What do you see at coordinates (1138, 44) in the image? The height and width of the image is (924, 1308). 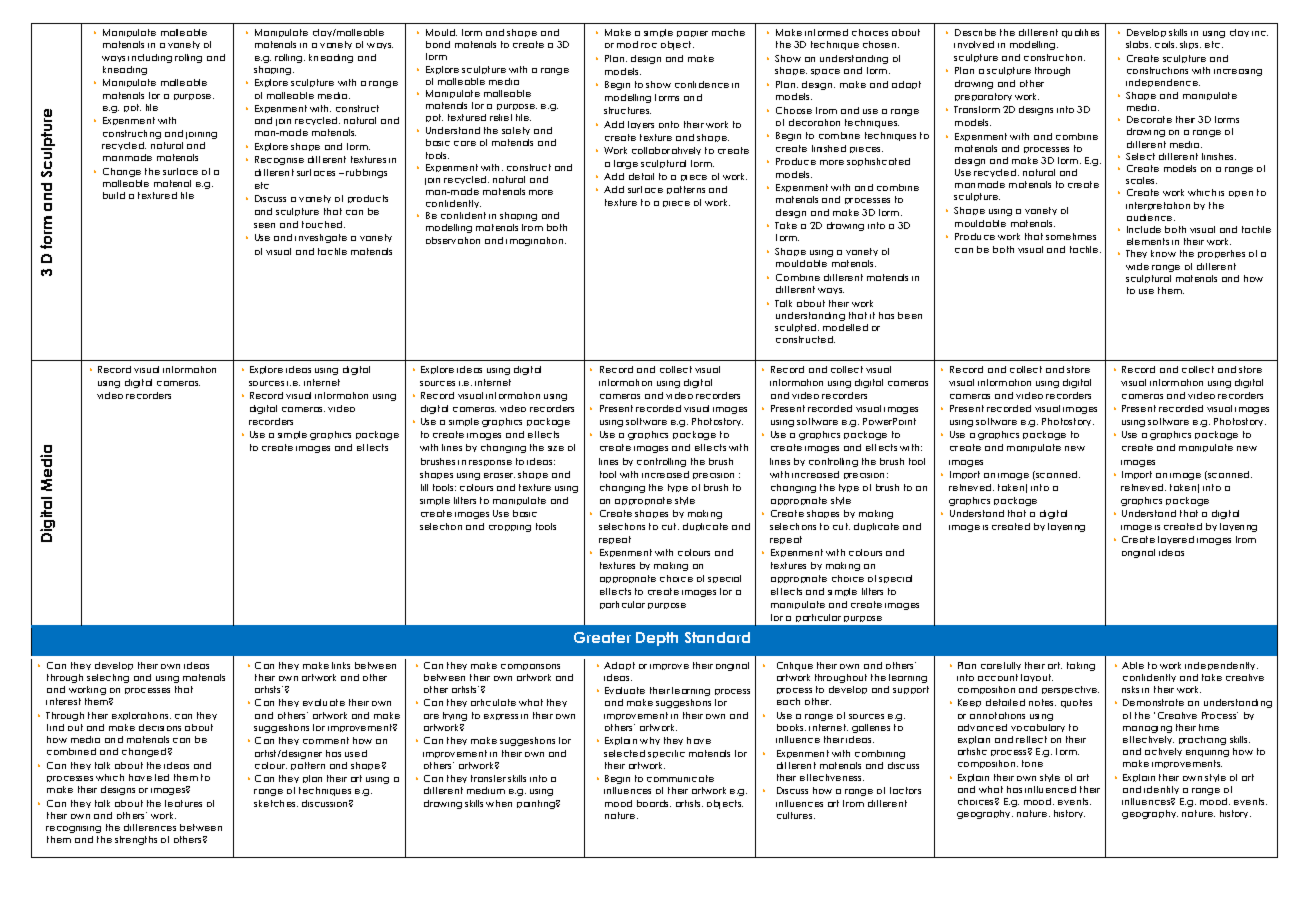 I see `slabs` at bounding box center [1138, 44].
